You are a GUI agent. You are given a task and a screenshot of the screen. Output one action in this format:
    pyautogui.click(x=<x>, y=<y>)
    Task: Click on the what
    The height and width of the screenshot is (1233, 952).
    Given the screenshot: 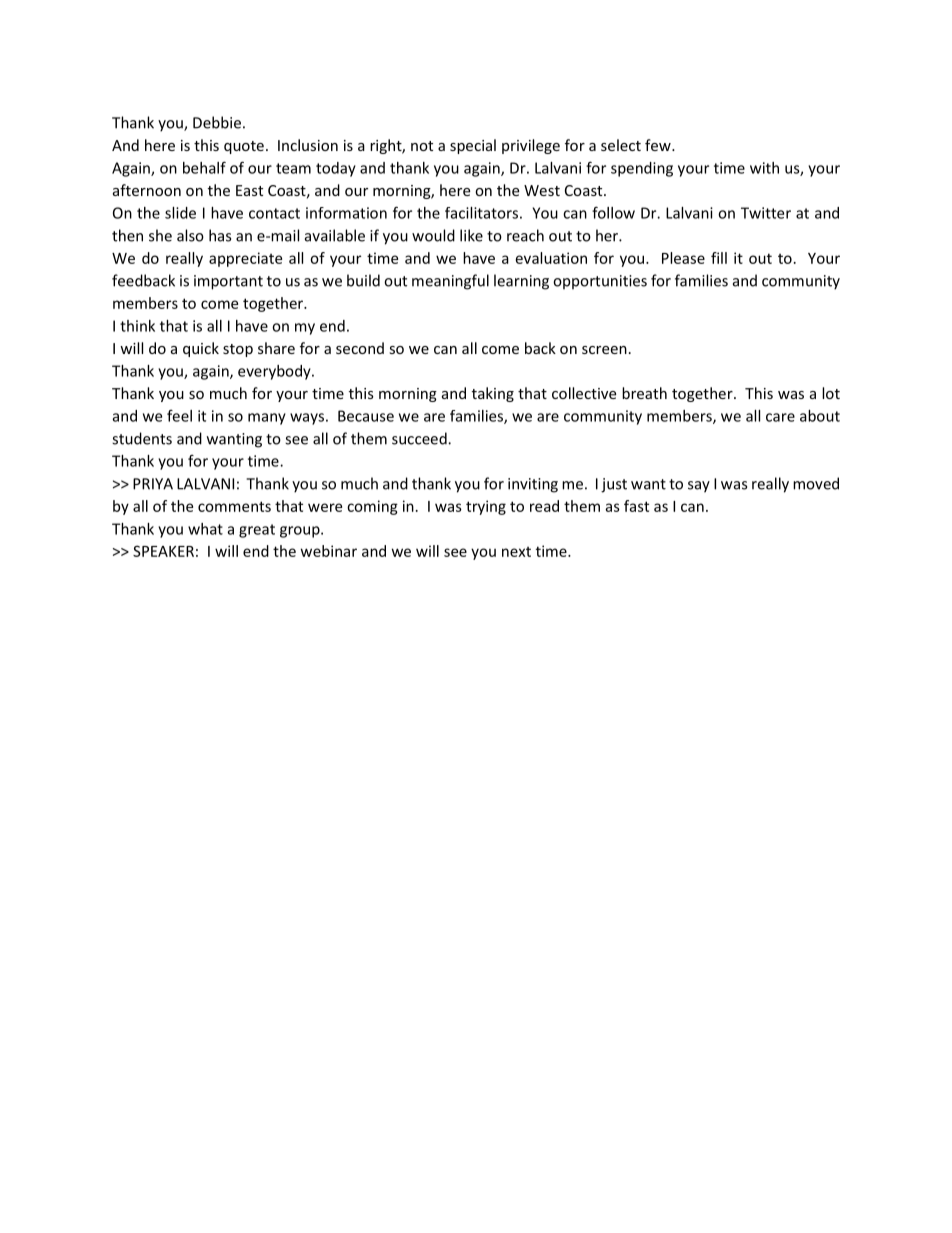 What is the action you would take?
    pyautogui.click(x=205, y=529)
